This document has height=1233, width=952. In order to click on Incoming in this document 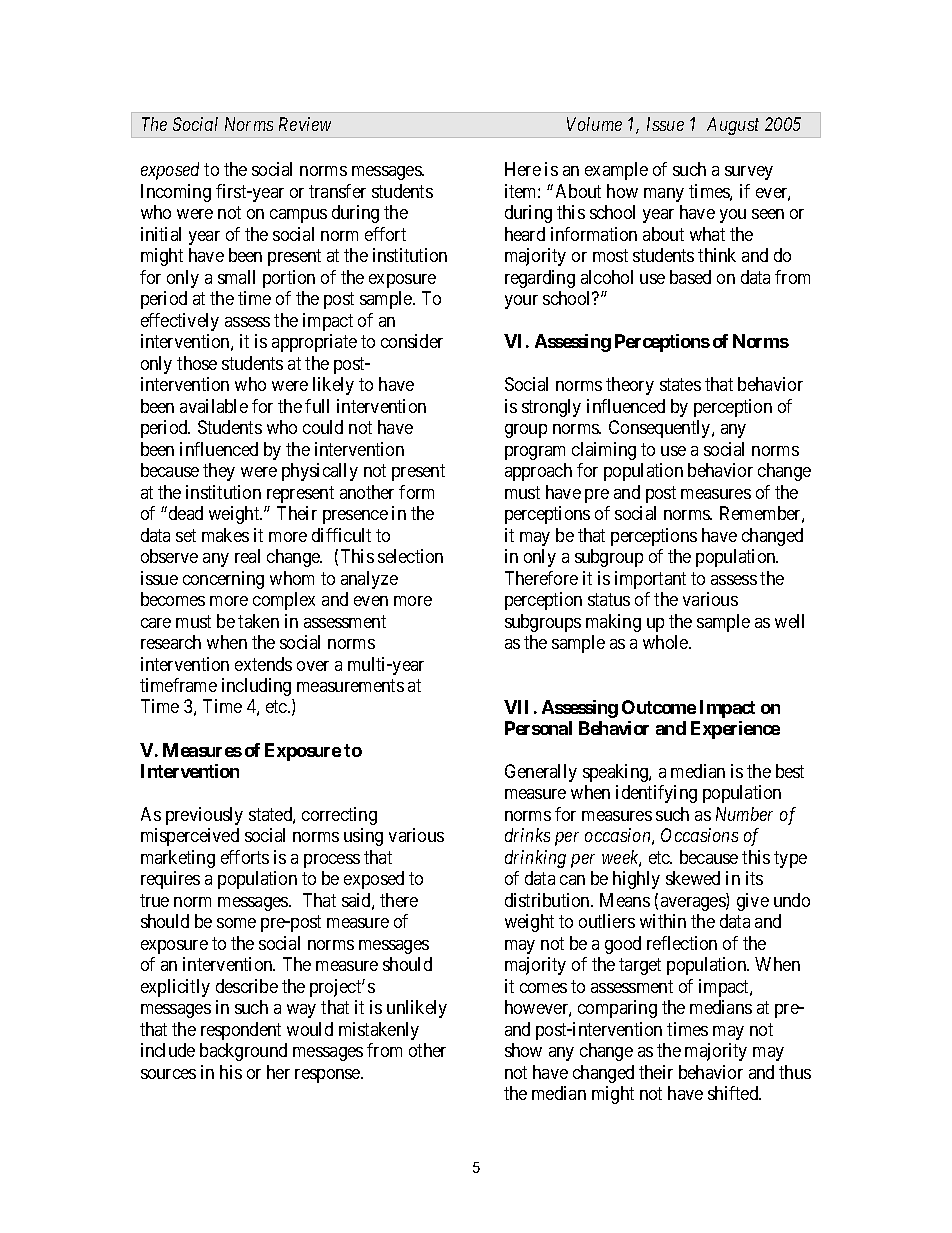, I will do `click(176, 193)`.
